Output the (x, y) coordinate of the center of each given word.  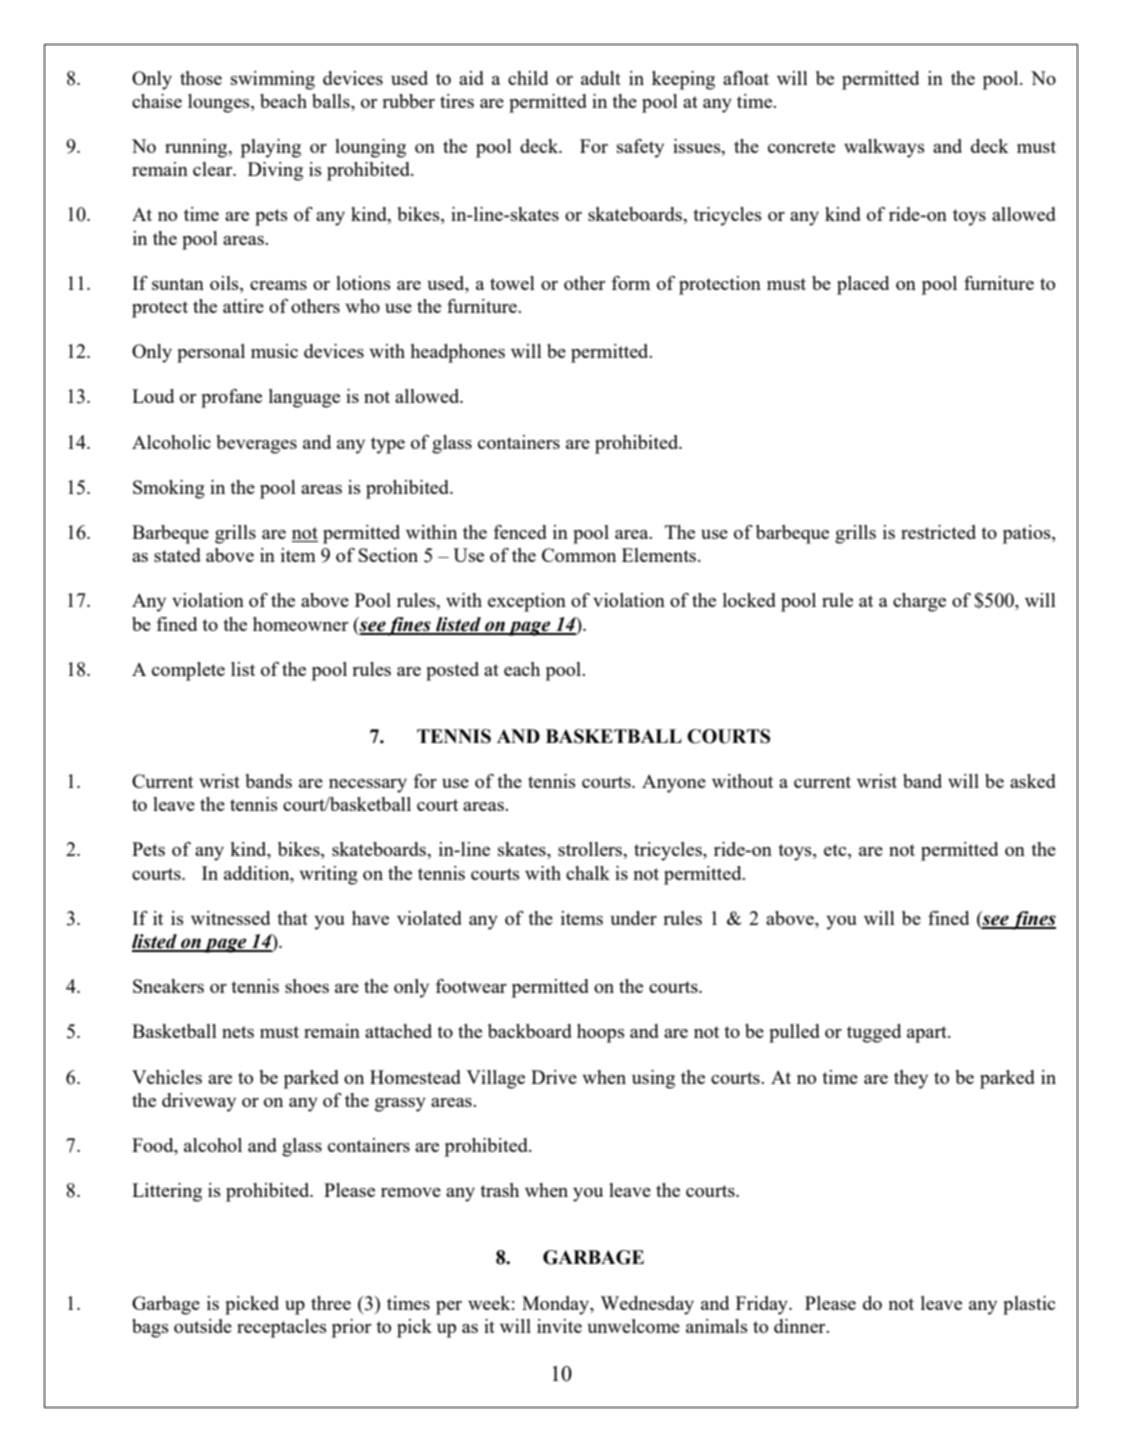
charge (919, 602)
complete (188, 671)
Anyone (674, 783)
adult (601, 78)
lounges (220, 103)
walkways (884, 148)
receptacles (282, 1328)
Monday (557, 1305)
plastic (1029, 1305)
